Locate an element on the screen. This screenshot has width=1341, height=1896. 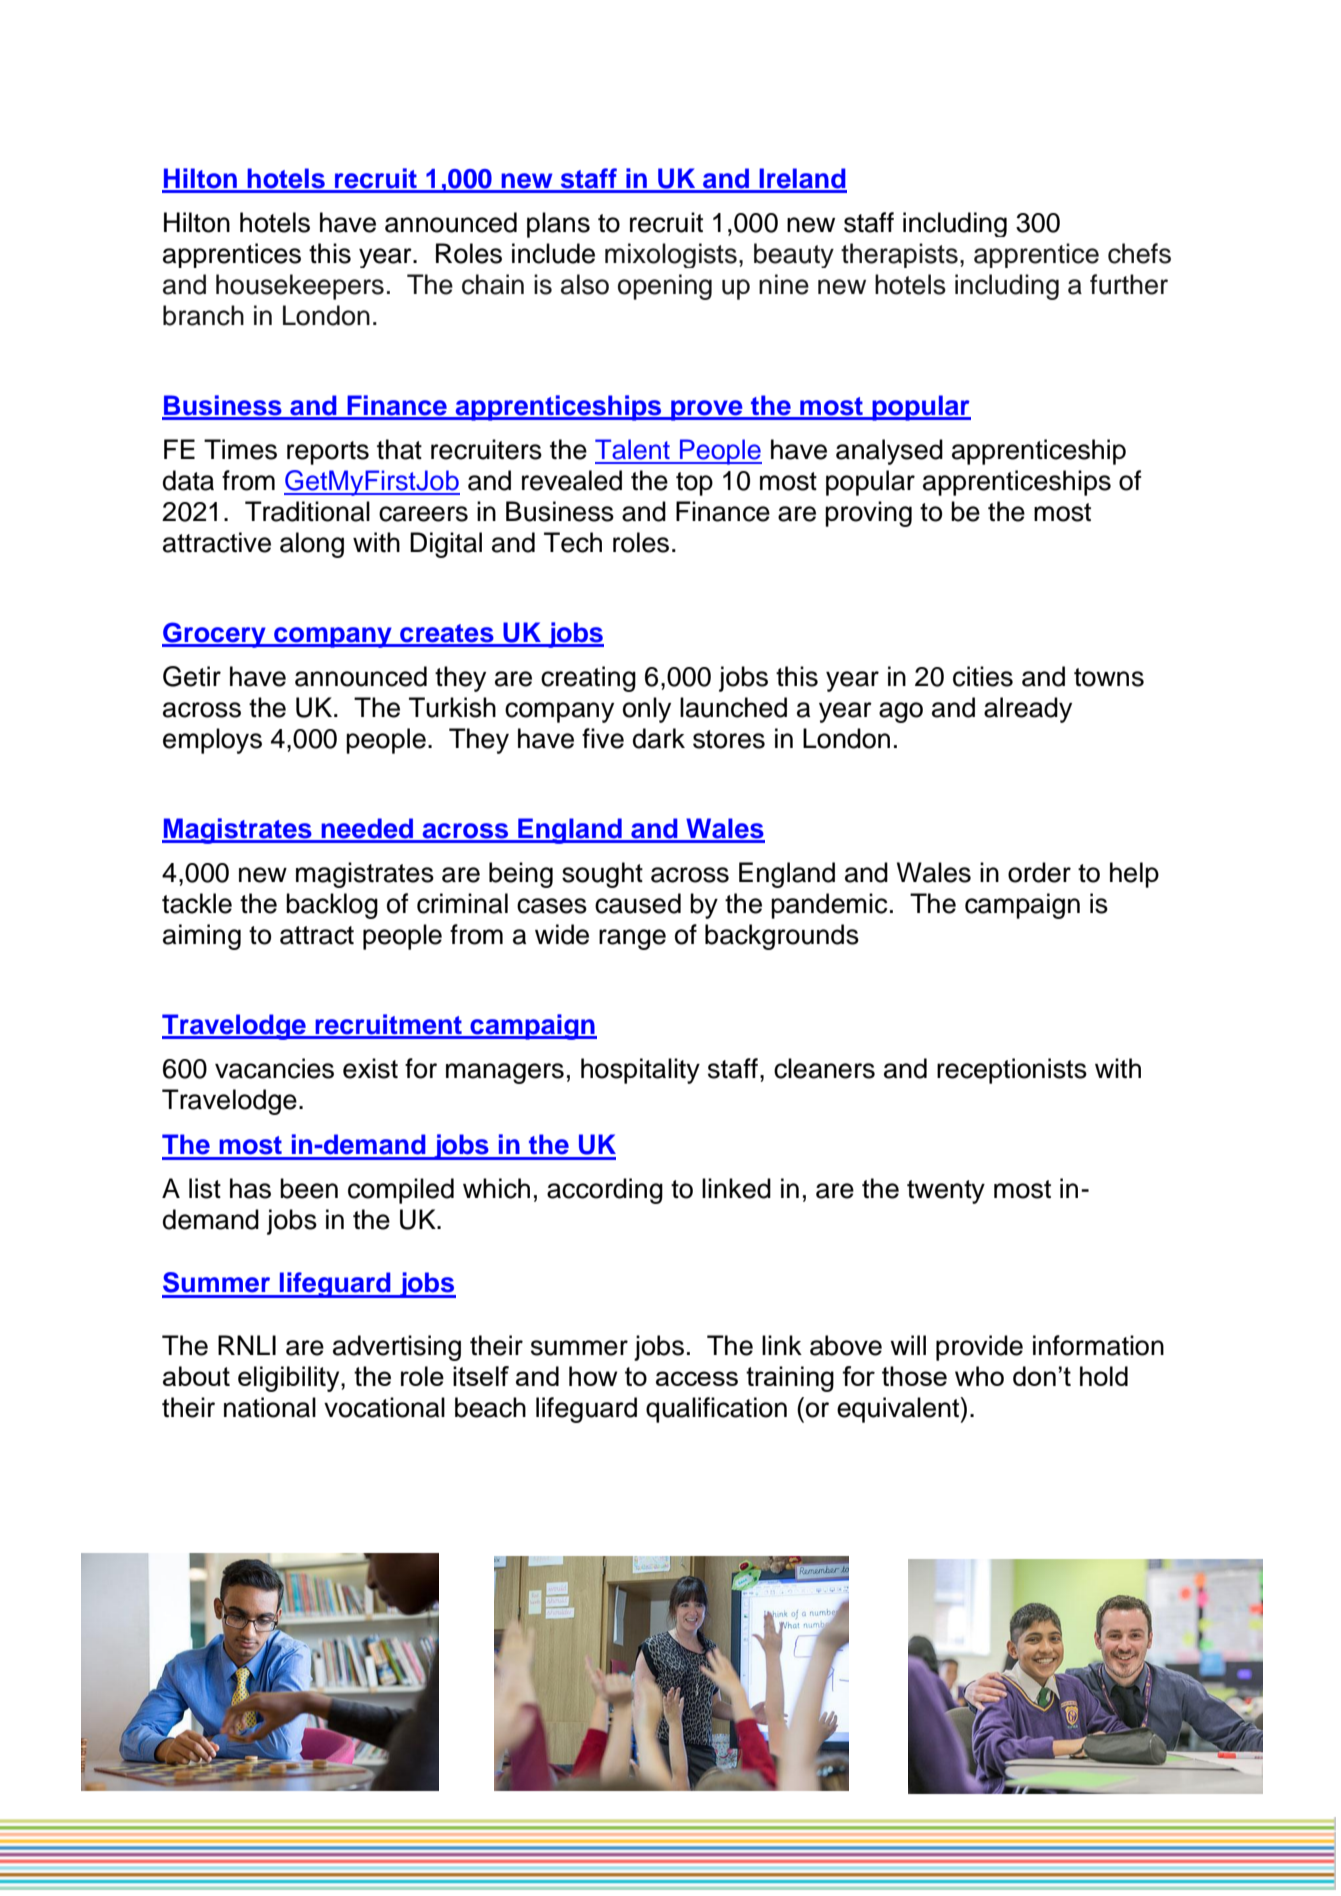
housekeepers is located at coordinates (300, 287).
